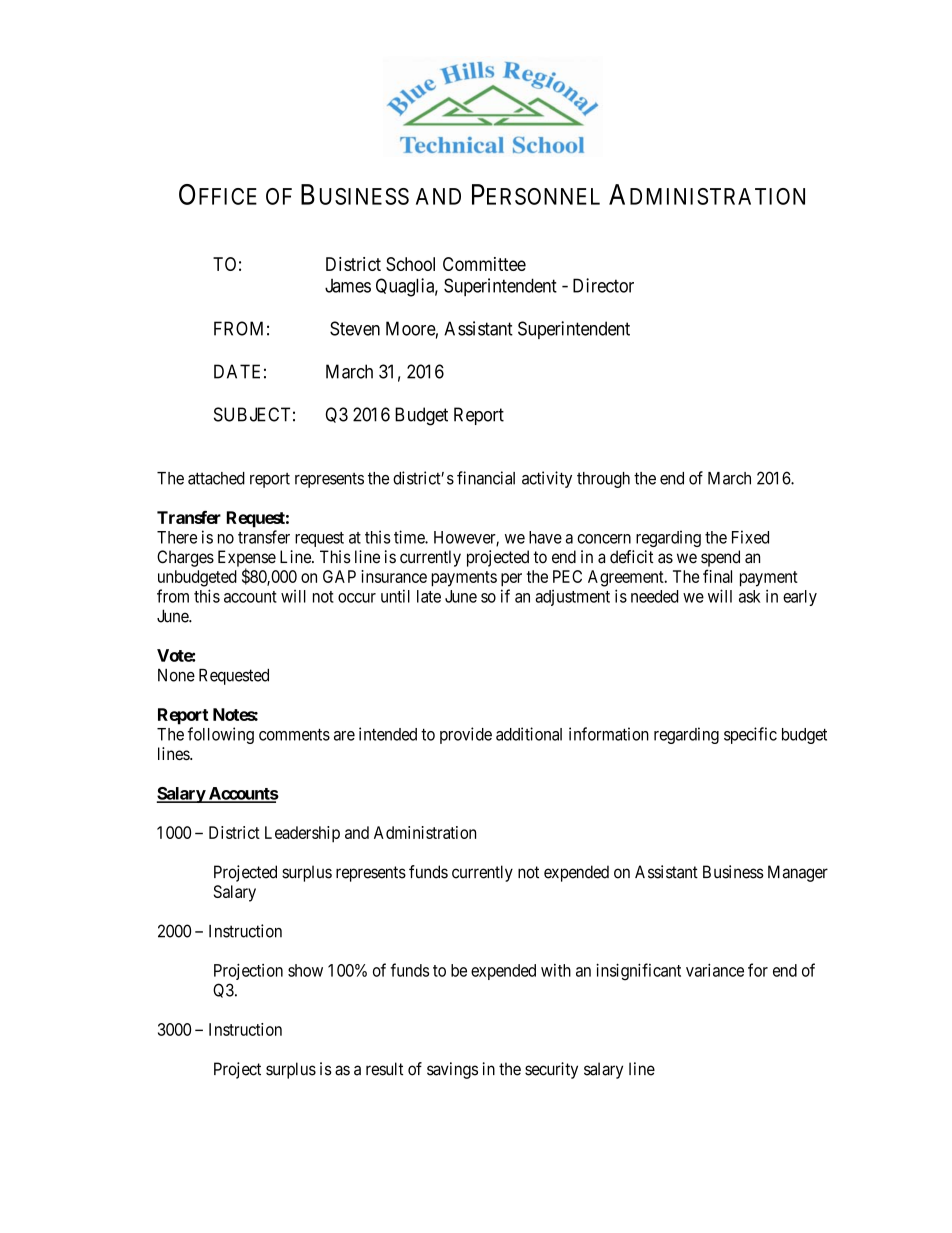 This document has height=1233, width=952. I want to click on financial, so click(486, 478).
